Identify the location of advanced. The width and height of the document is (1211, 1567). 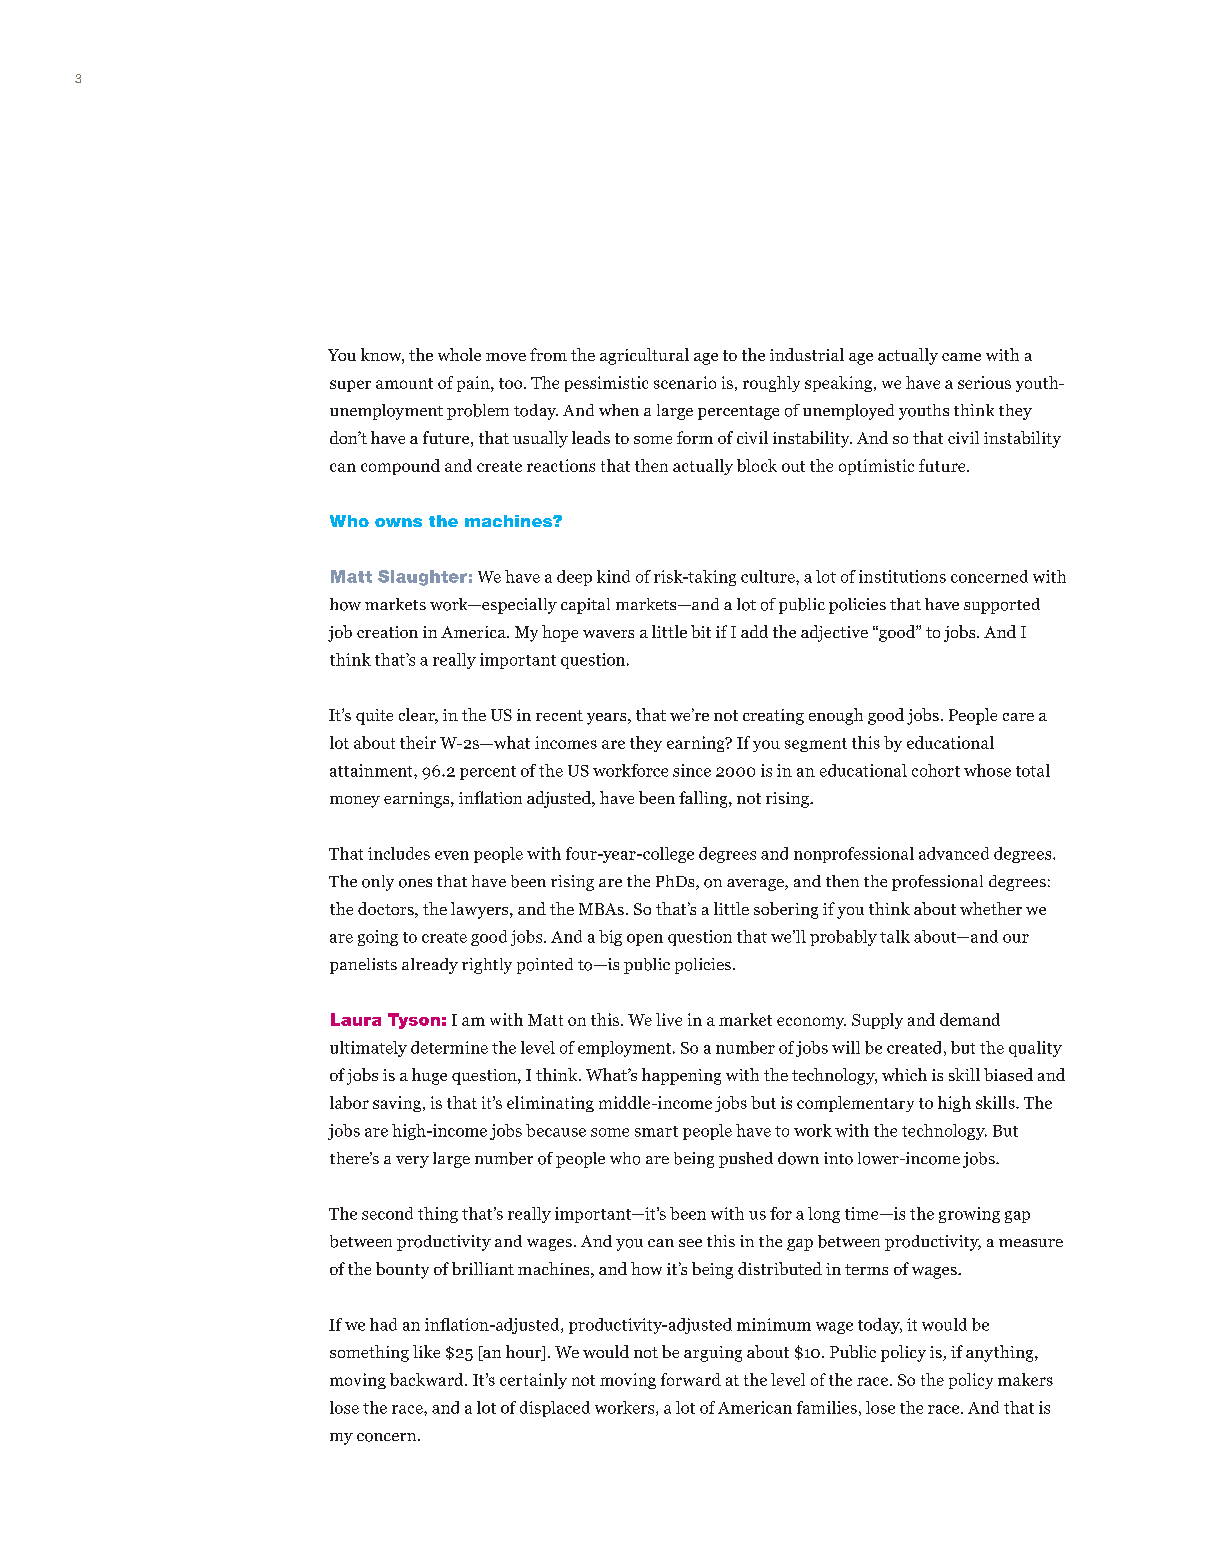
(954, 853).
